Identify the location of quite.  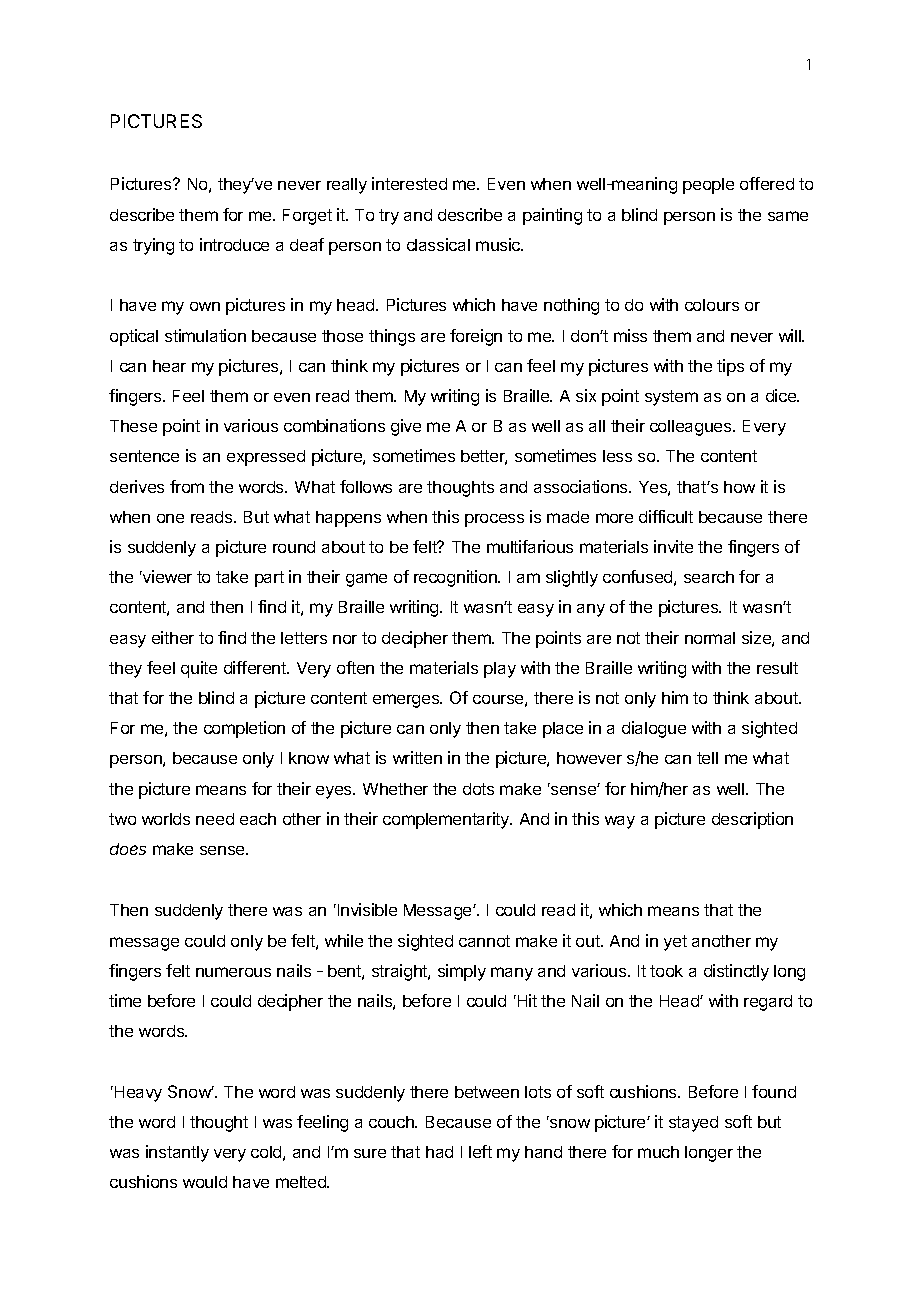
(199, 669).
